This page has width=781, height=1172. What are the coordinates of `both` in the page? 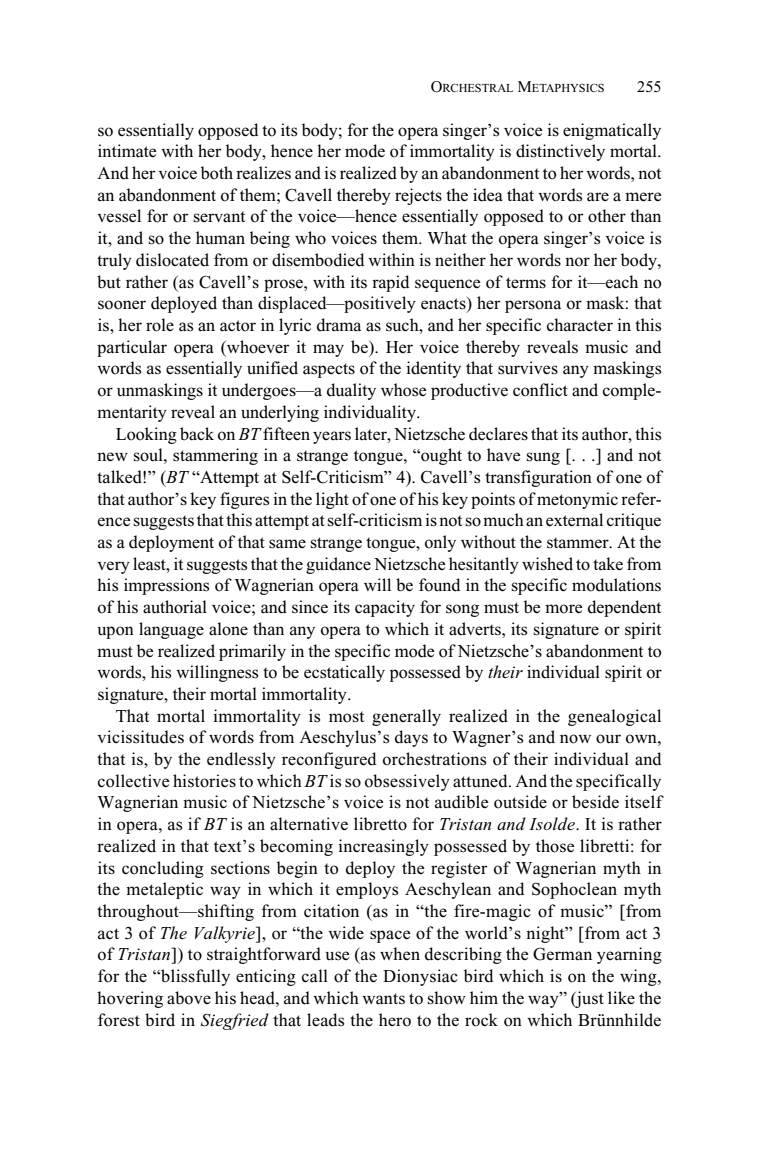 It's located at (217, 173).
